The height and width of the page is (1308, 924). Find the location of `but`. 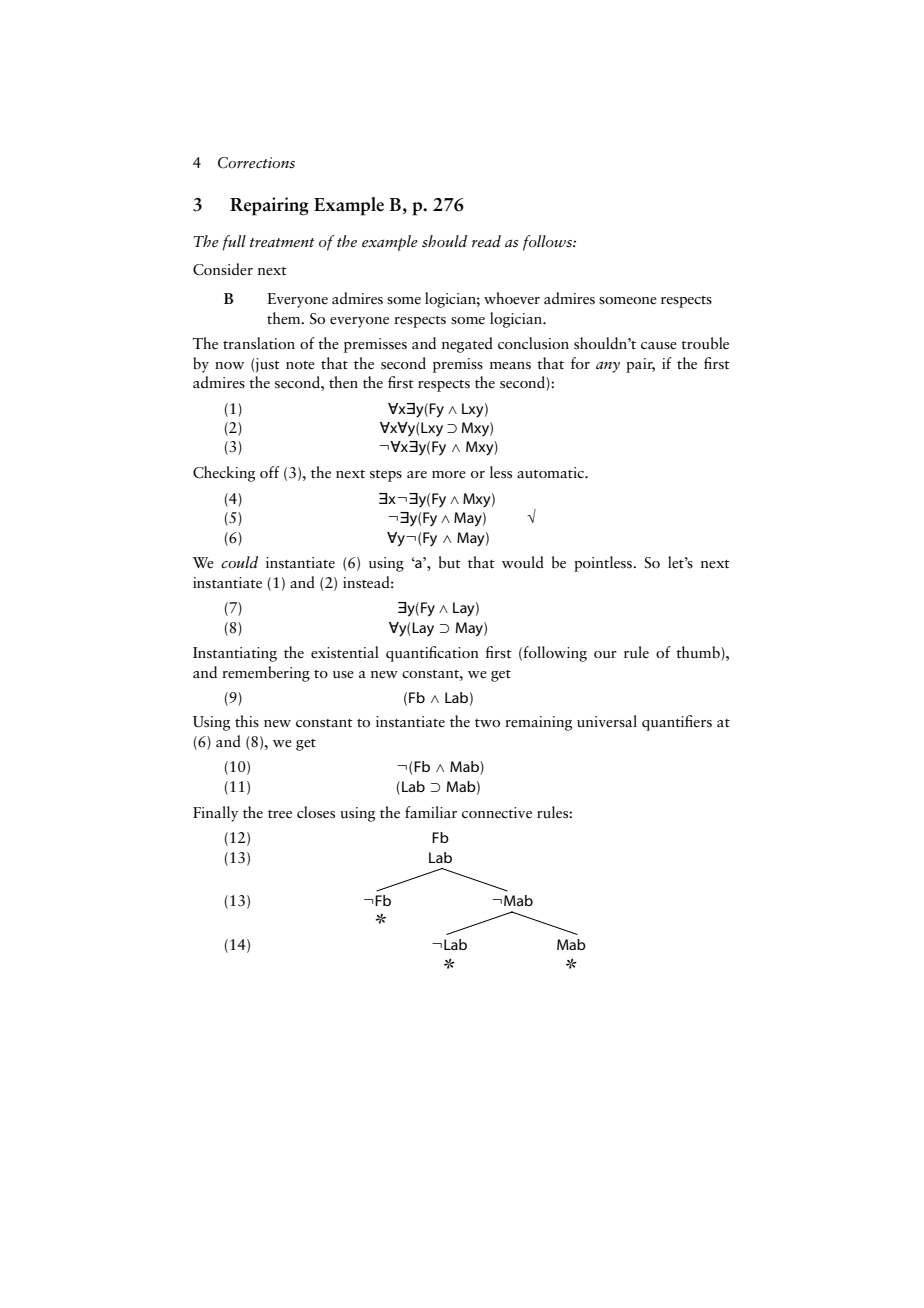

but is located at coordinates (450, 562).
